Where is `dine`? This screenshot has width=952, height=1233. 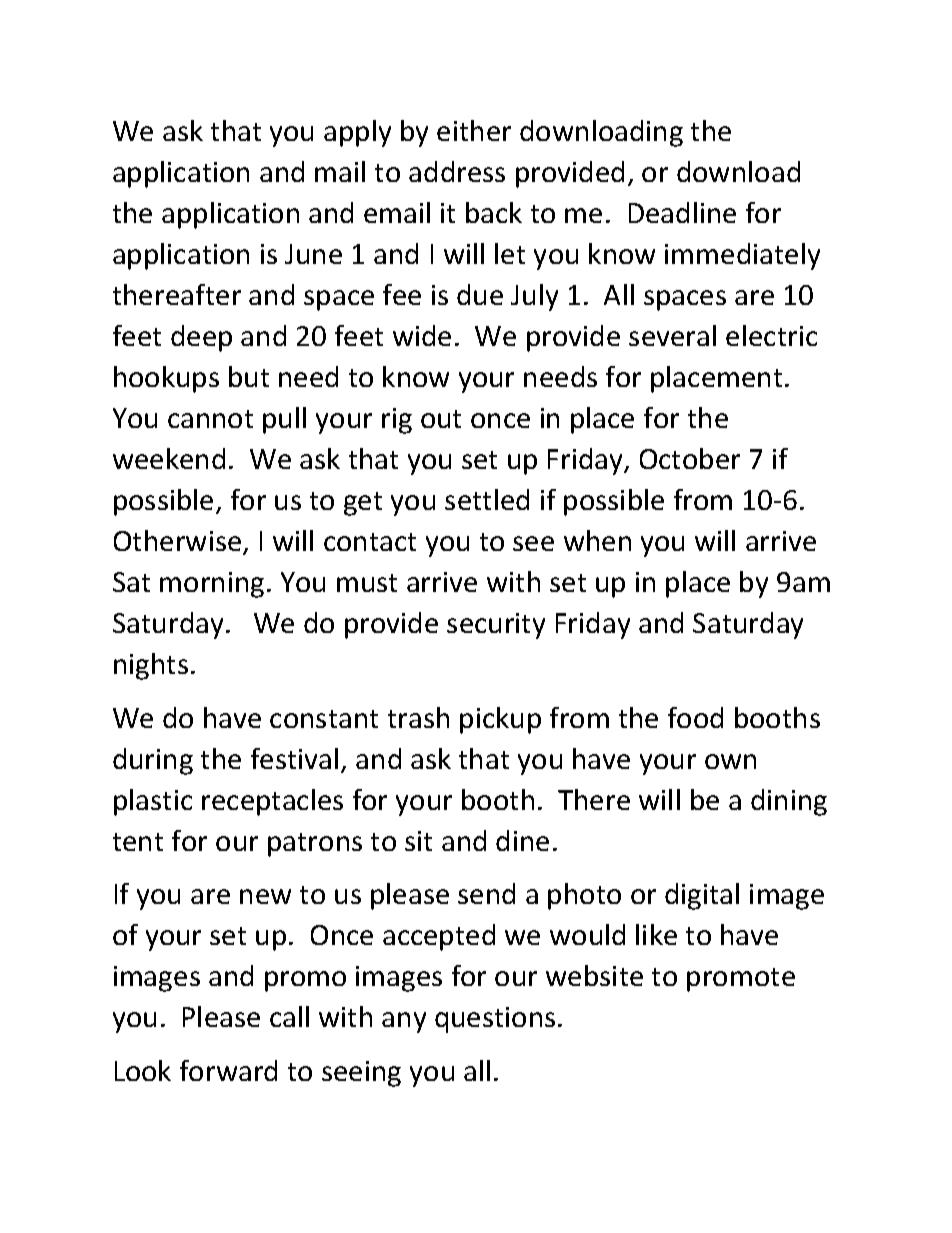
dine is located at coordinates (522, 840).
